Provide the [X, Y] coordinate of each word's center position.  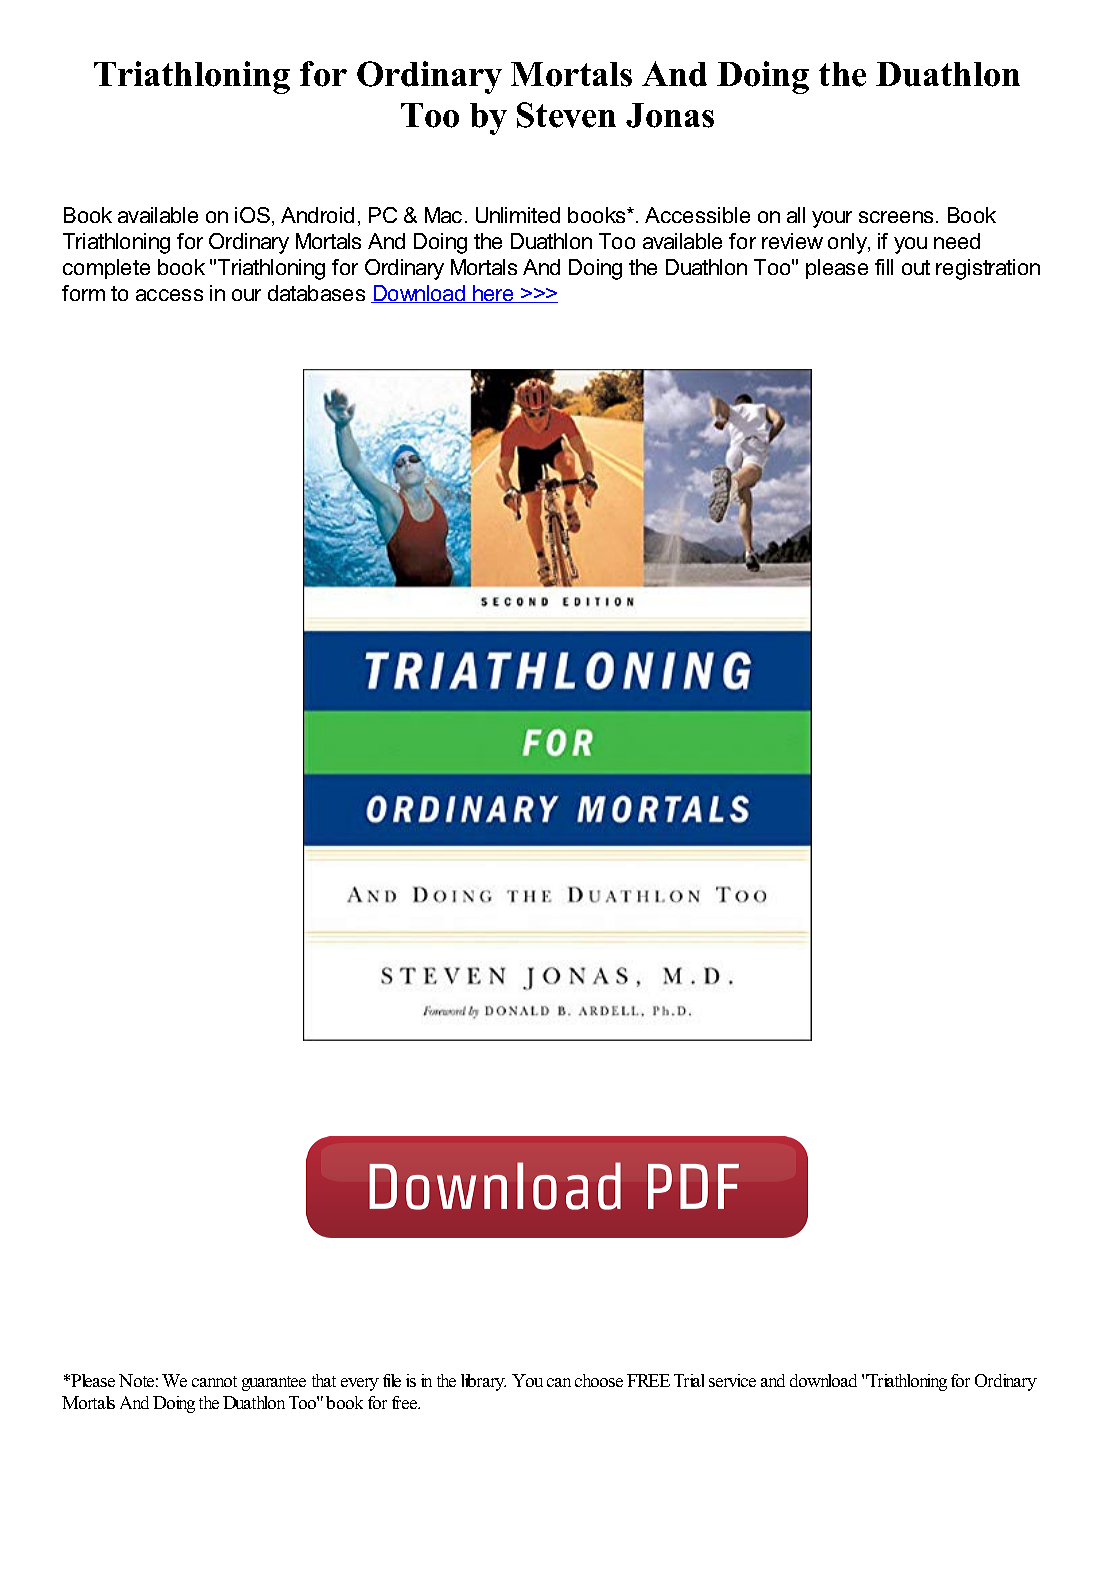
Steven [566, 115]
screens [896, 217]
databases [316, 293]
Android [317, 215]
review [792, 241]
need [957, 241]
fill [884, 267]
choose [599, 1380]
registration [988, 269]
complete [106, 269]
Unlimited [518, 215]
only [848, 243]
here [493, 294]
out [916, 267]
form [83, 293]
